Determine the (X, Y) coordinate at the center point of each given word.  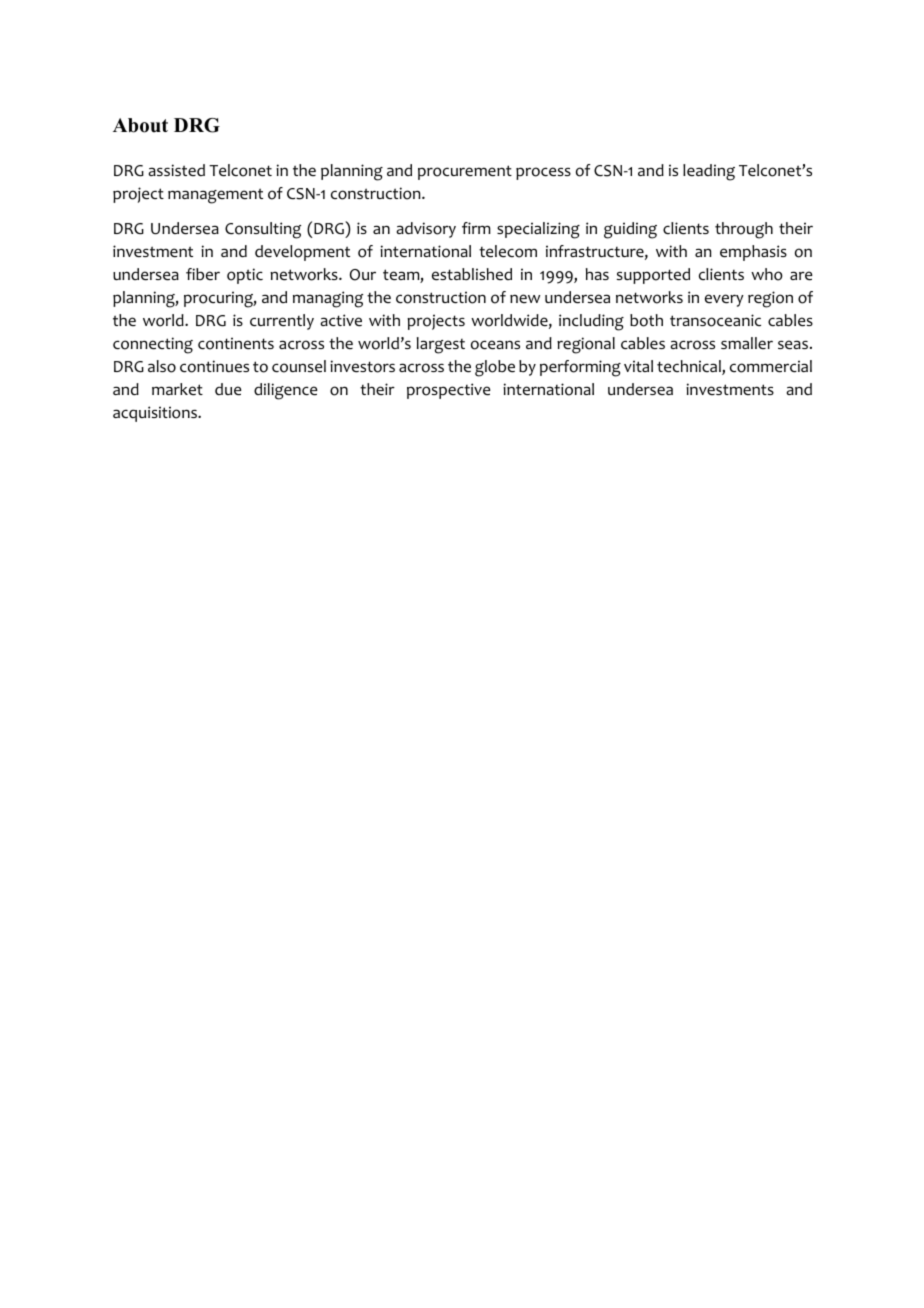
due (228, 389)
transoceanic (715, 320)
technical (690, 367)
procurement (465, 172)
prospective (449, 391)
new (525, 299)
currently (282, 322)
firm (476, 228)
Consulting (263, 230)
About (140, 125)
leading (709, 172)
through (744, 230)
